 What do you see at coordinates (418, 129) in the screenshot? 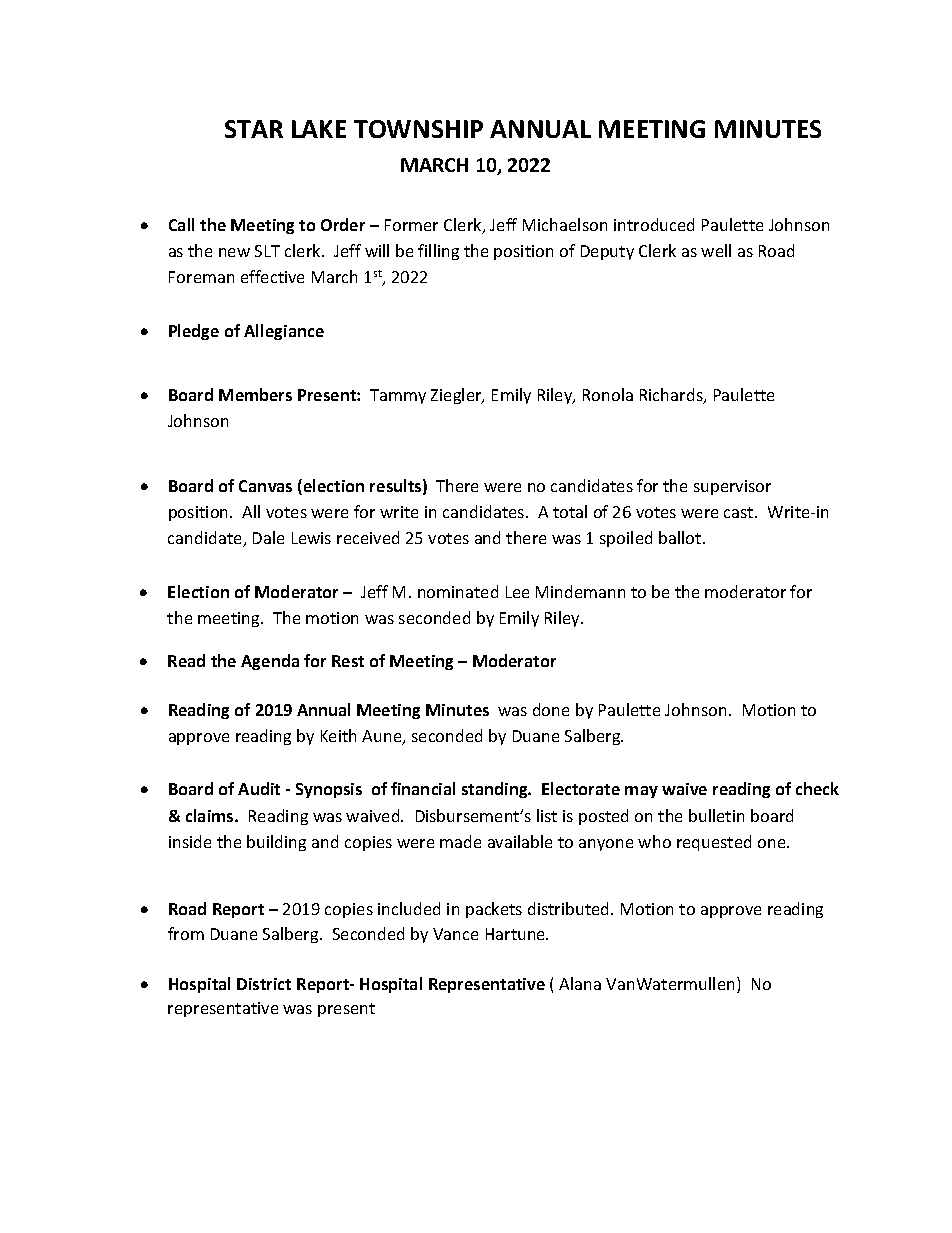
I see `TOWNSHIP` at bounding box center [418, 129].
